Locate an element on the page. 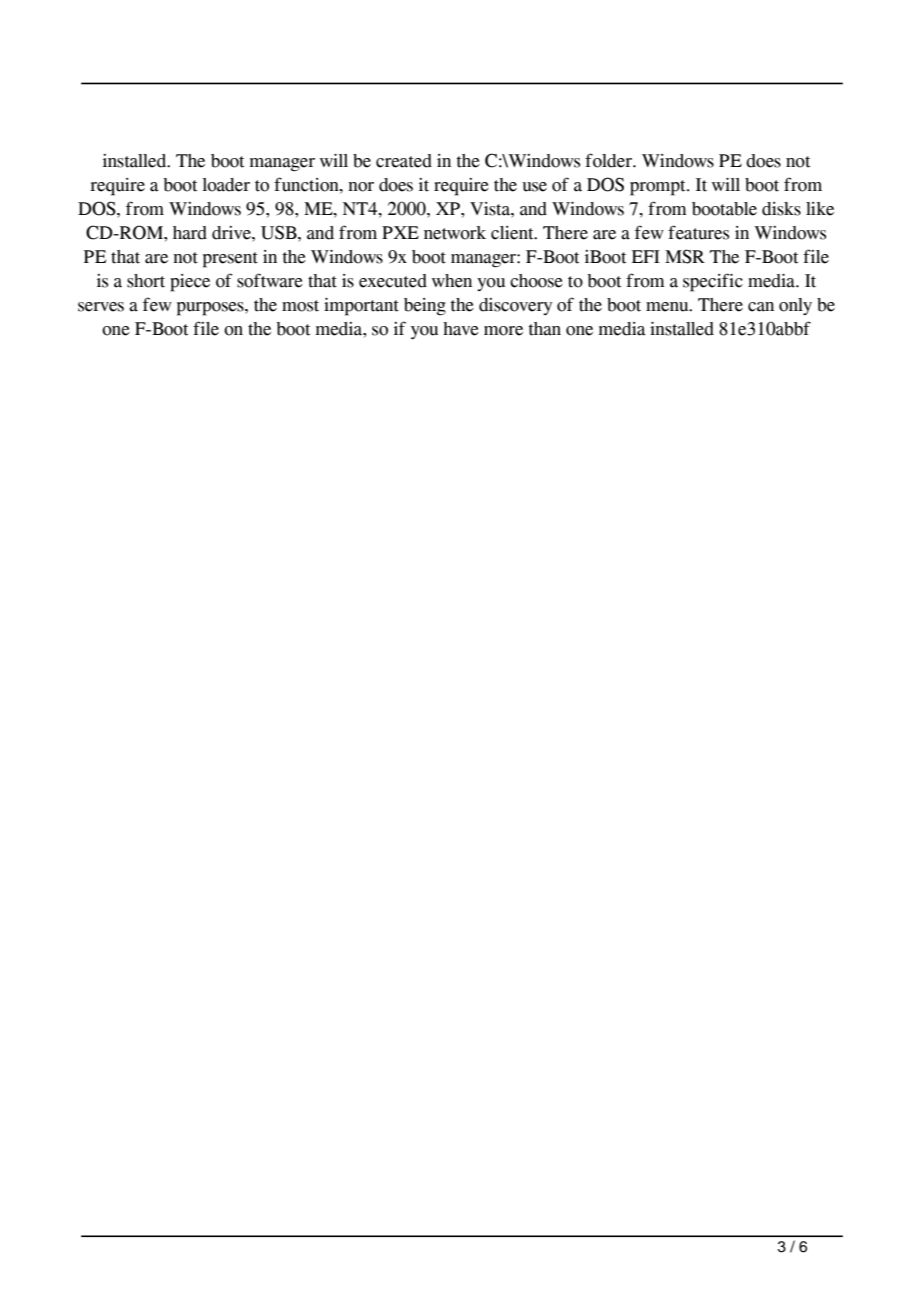 This page has height=1291, width=924. loader is located at coordinates (226, 185).
